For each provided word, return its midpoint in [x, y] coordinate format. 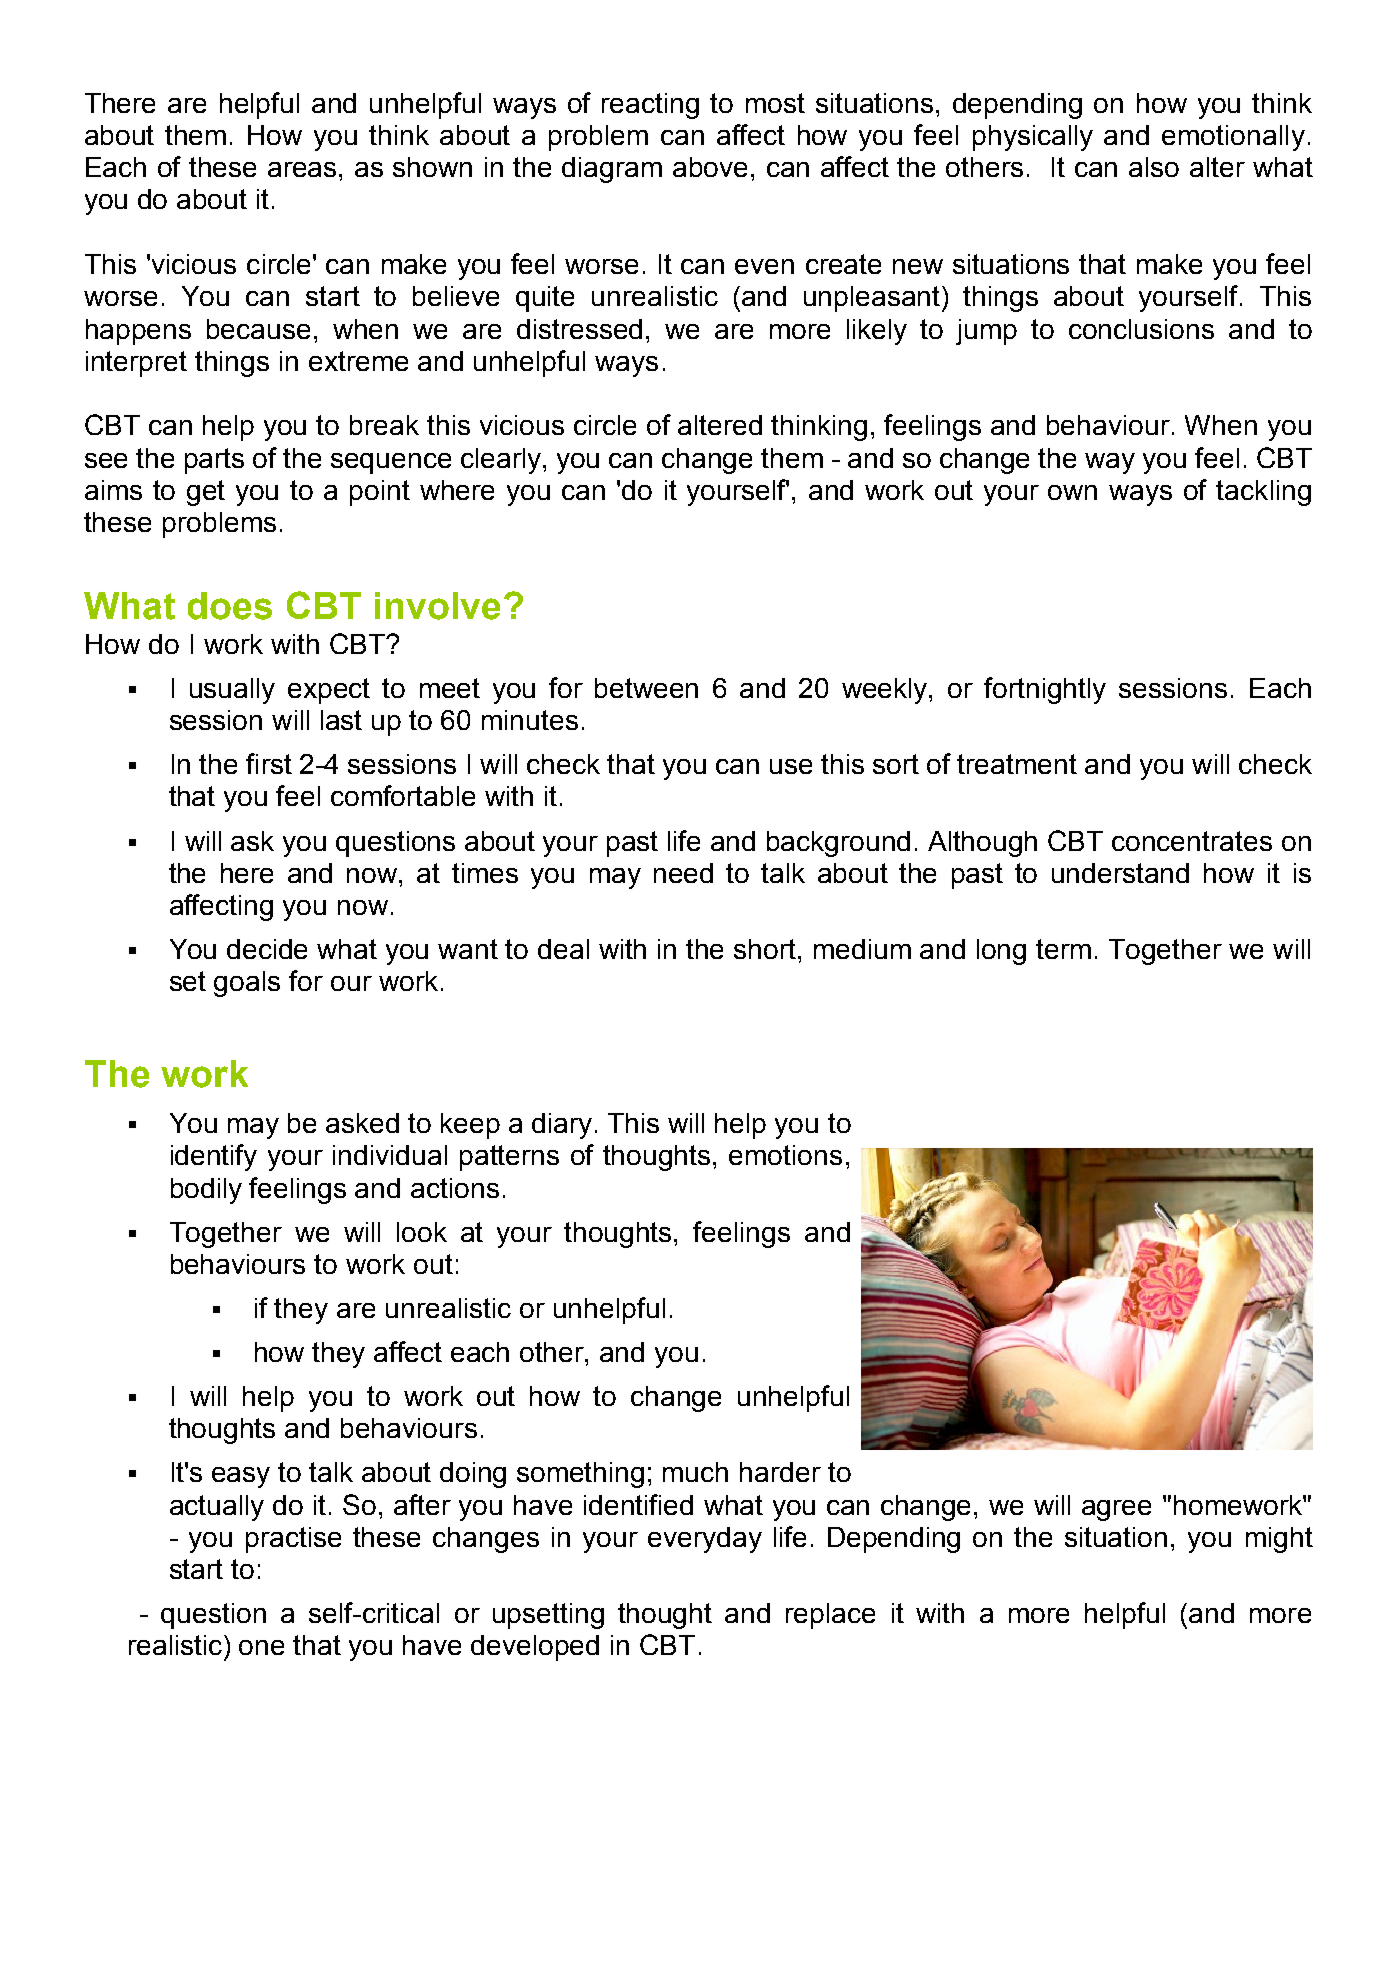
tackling [1263, 493]
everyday [705, 1540]
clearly [502, 461]
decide [267, 949]
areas [304, 169]
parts [214, 461]
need [683, 873]
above [710, 167]
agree [1116, 1510]
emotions [785, 1155]
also [1154, 167]
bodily [206, 1191]
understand [1120, 873]
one [261, 1647]
